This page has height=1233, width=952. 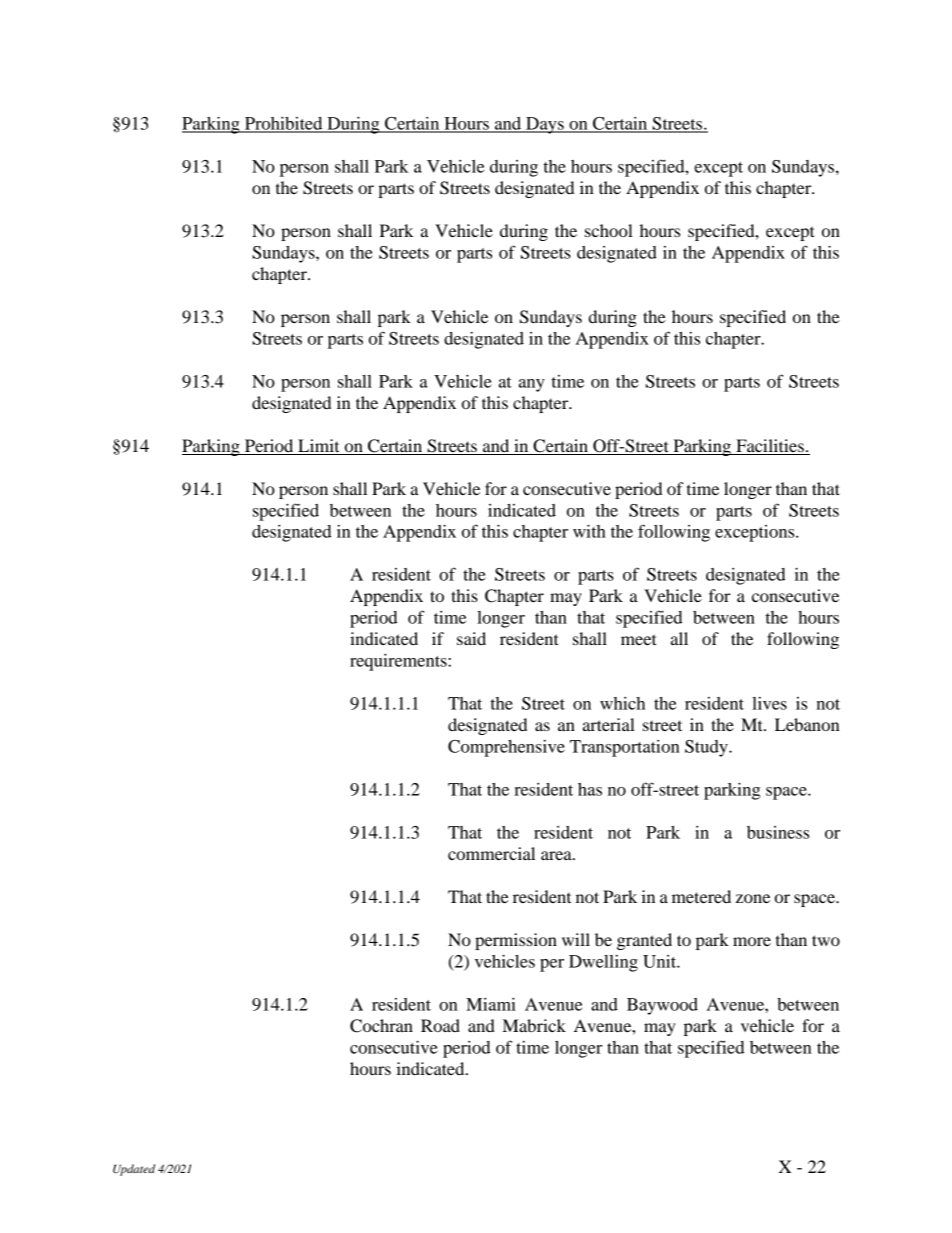 What do you see at coordinates (318, 445) in the page?
I see `Limit` at bounding box center [318, 445].
